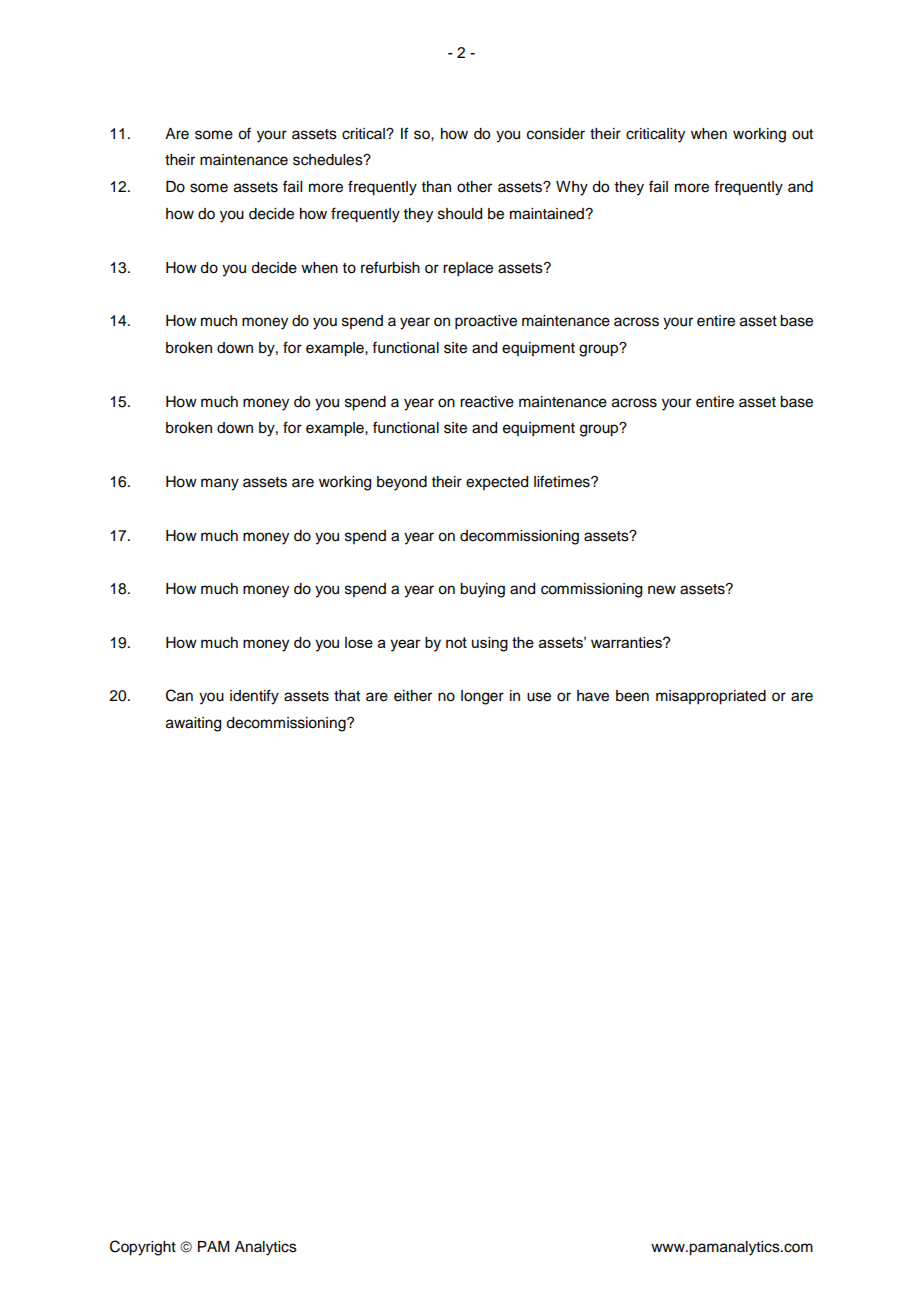 This screenshot has height=1308, width=924. What do you see at coordinates (662, 590) in the screenshot?
I see `new` at bounding box center [662, 590].
